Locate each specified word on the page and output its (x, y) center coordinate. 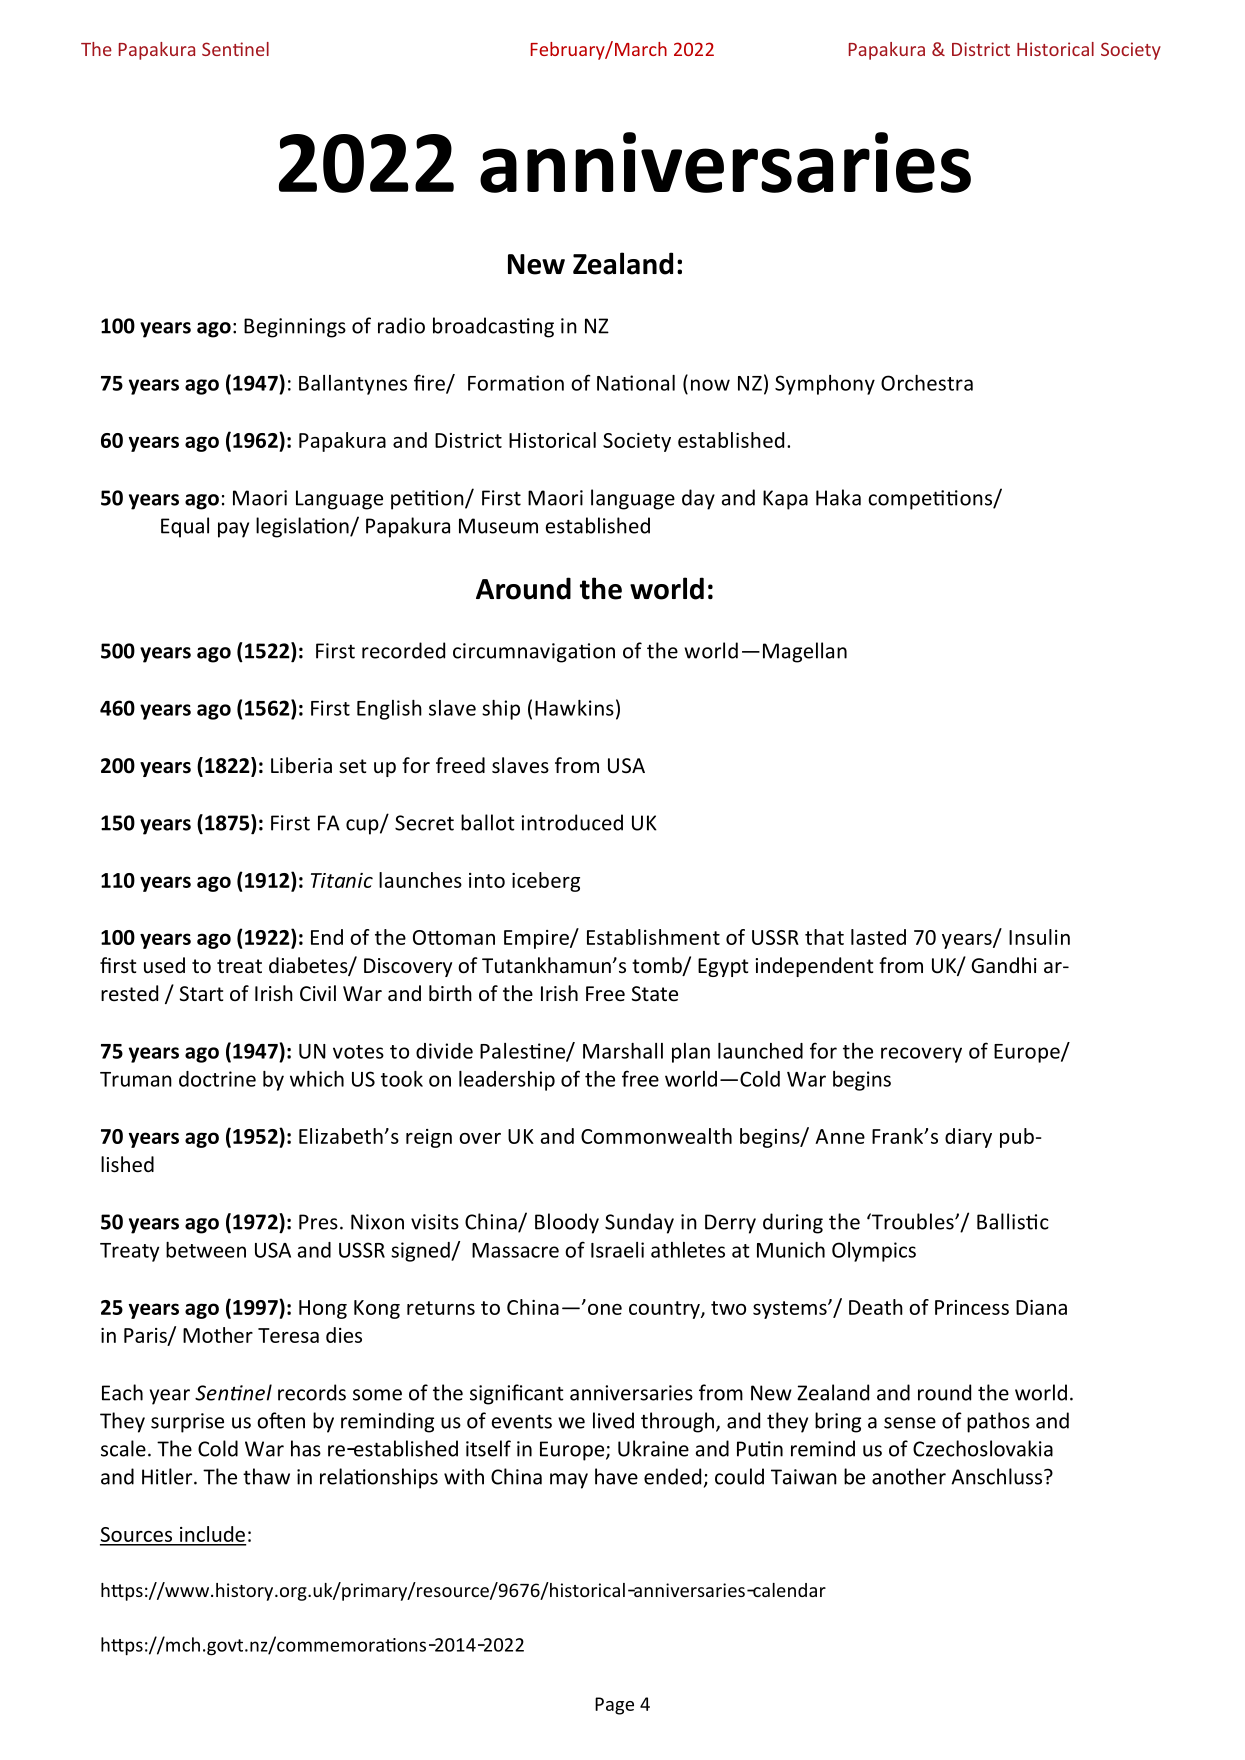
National (636, 383)
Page (614, 1706)
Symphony (825, 385)
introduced (572, 822)
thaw (266, 1476)
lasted (878, 937)
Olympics (874, 1252)
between (206, 1250)
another (909, 1476)
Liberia (301, 765)
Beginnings (295, 328)
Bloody (567, 1223)
